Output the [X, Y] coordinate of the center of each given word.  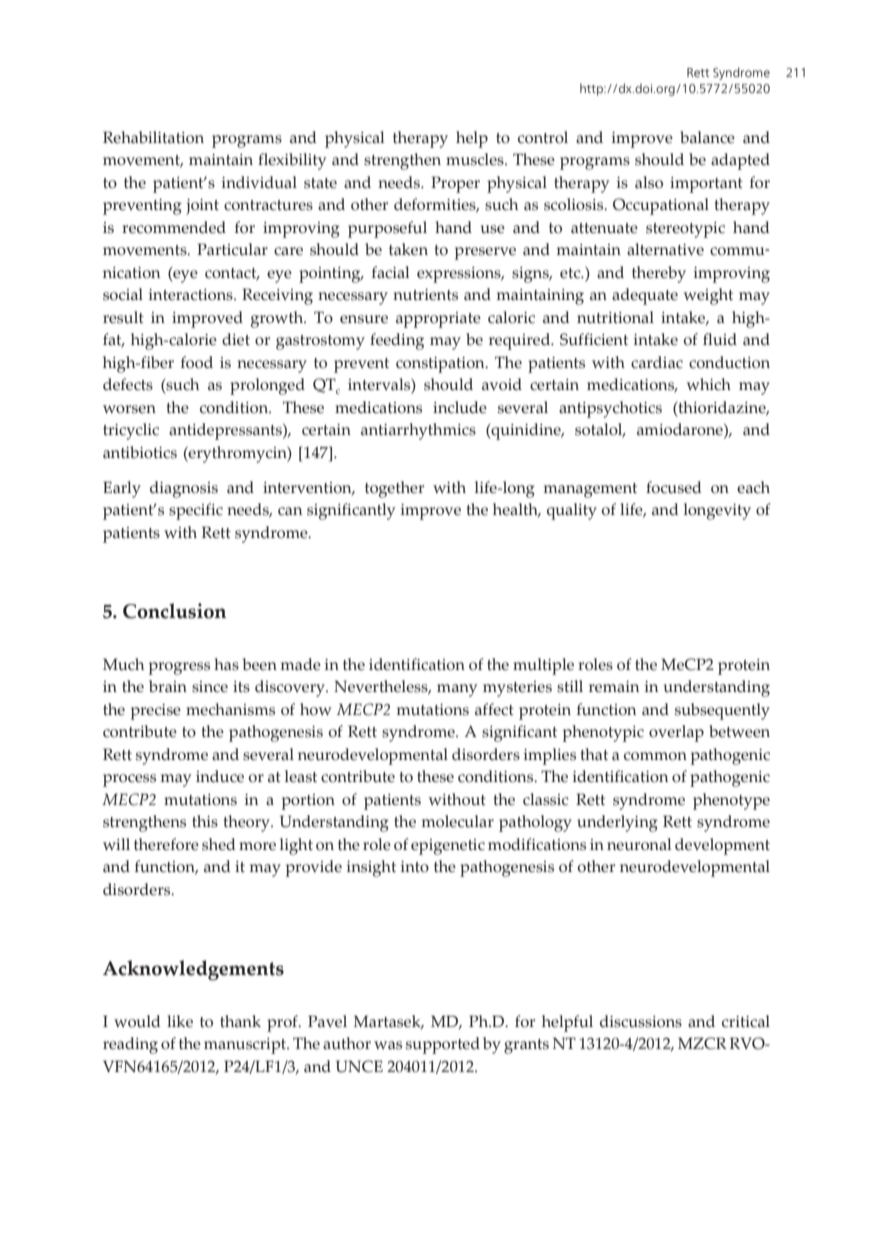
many [457, 690]
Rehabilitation [153, 137]
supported [443, 1045]
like [180, 1021]
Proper [455, 184]
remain [614, 687]
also [649, 182]
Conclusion [174, 611]
